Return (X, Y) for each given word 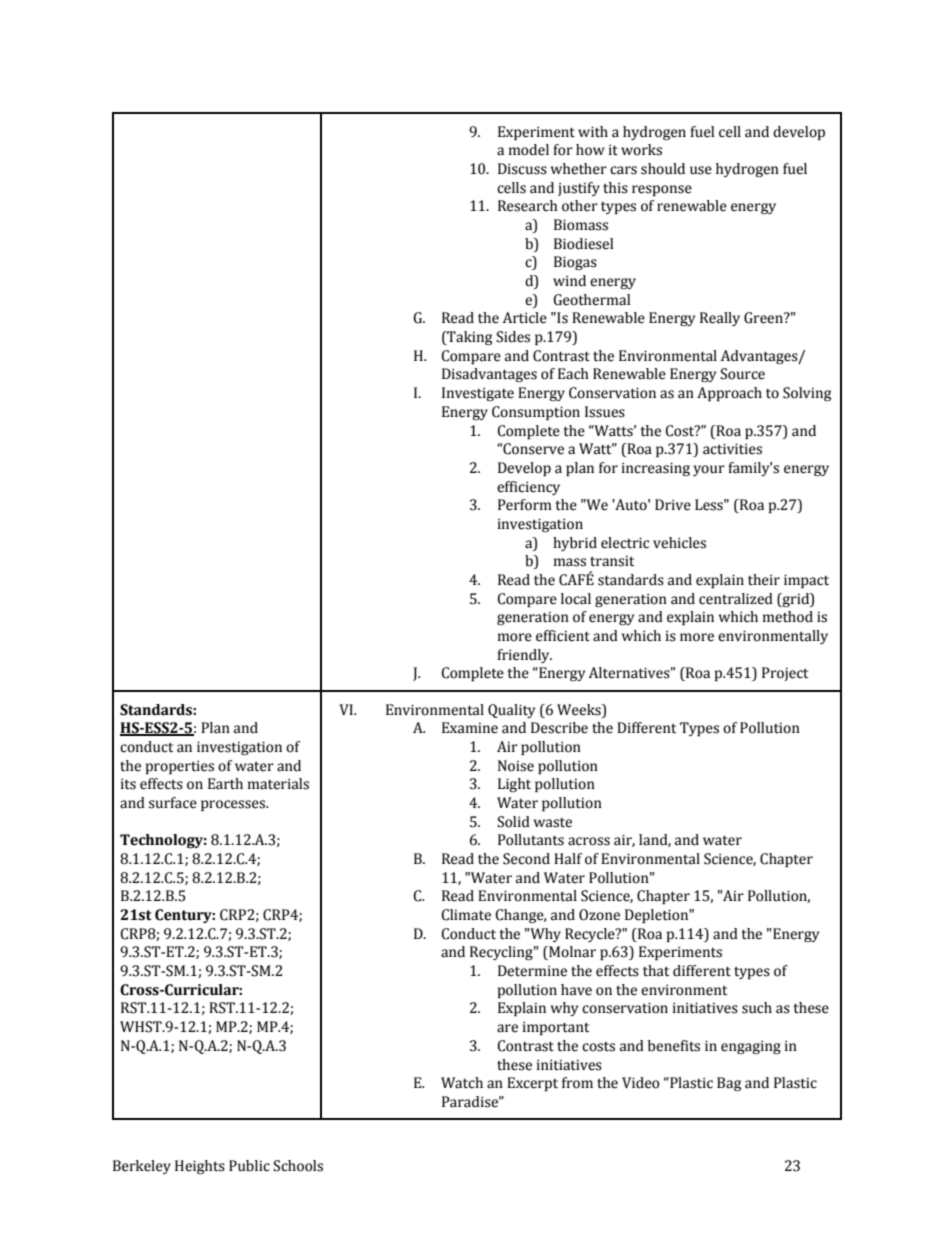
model (529, 150)
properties (180, 767)
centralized (736, 599)
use (701, 170)
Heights (200, 1167)
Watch (462, 1083)
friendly (524, 656)
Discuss (522, 169)
